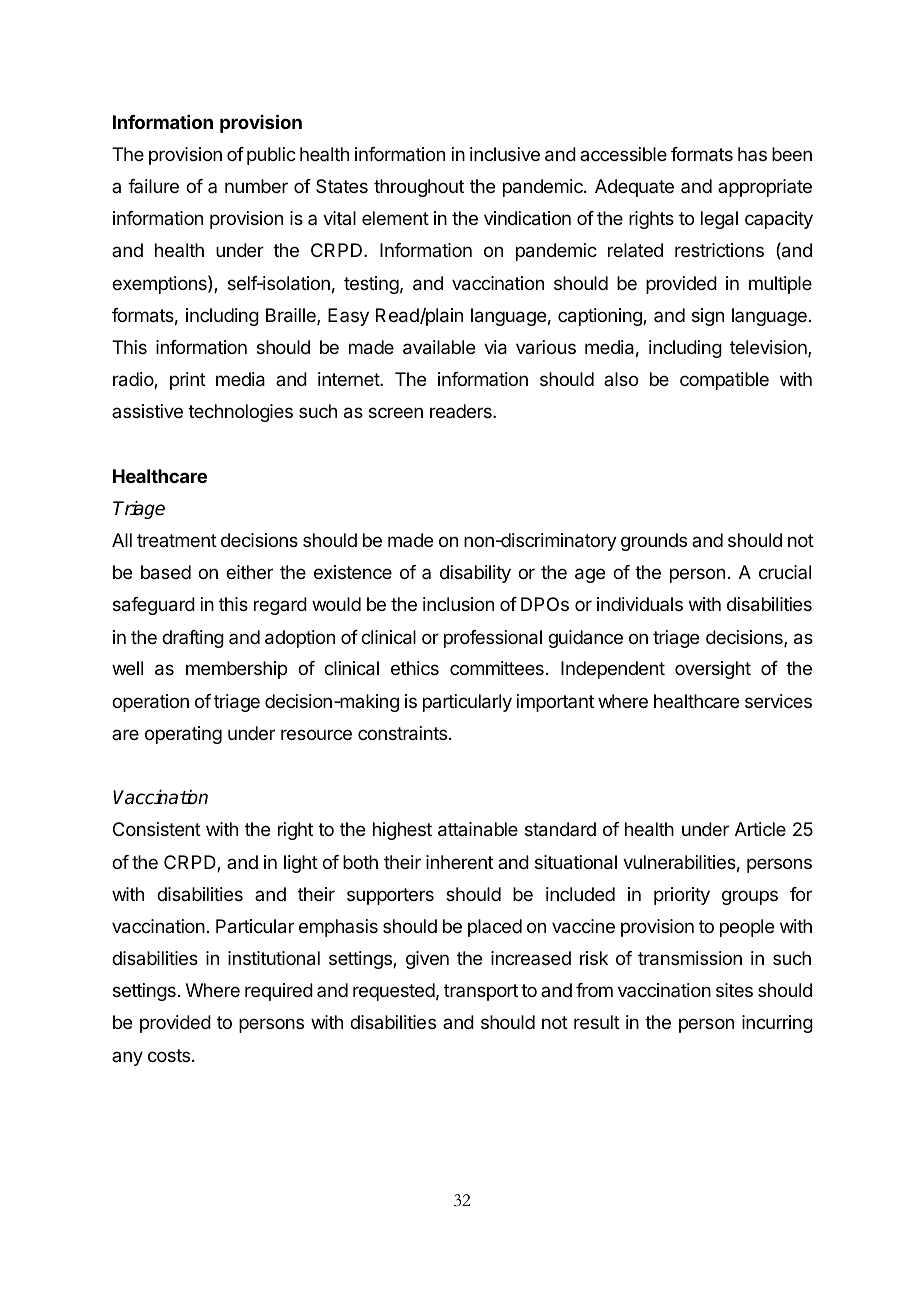 This screenshot has height=1308, width=924. I want to click on operating, so click(183, 735).
